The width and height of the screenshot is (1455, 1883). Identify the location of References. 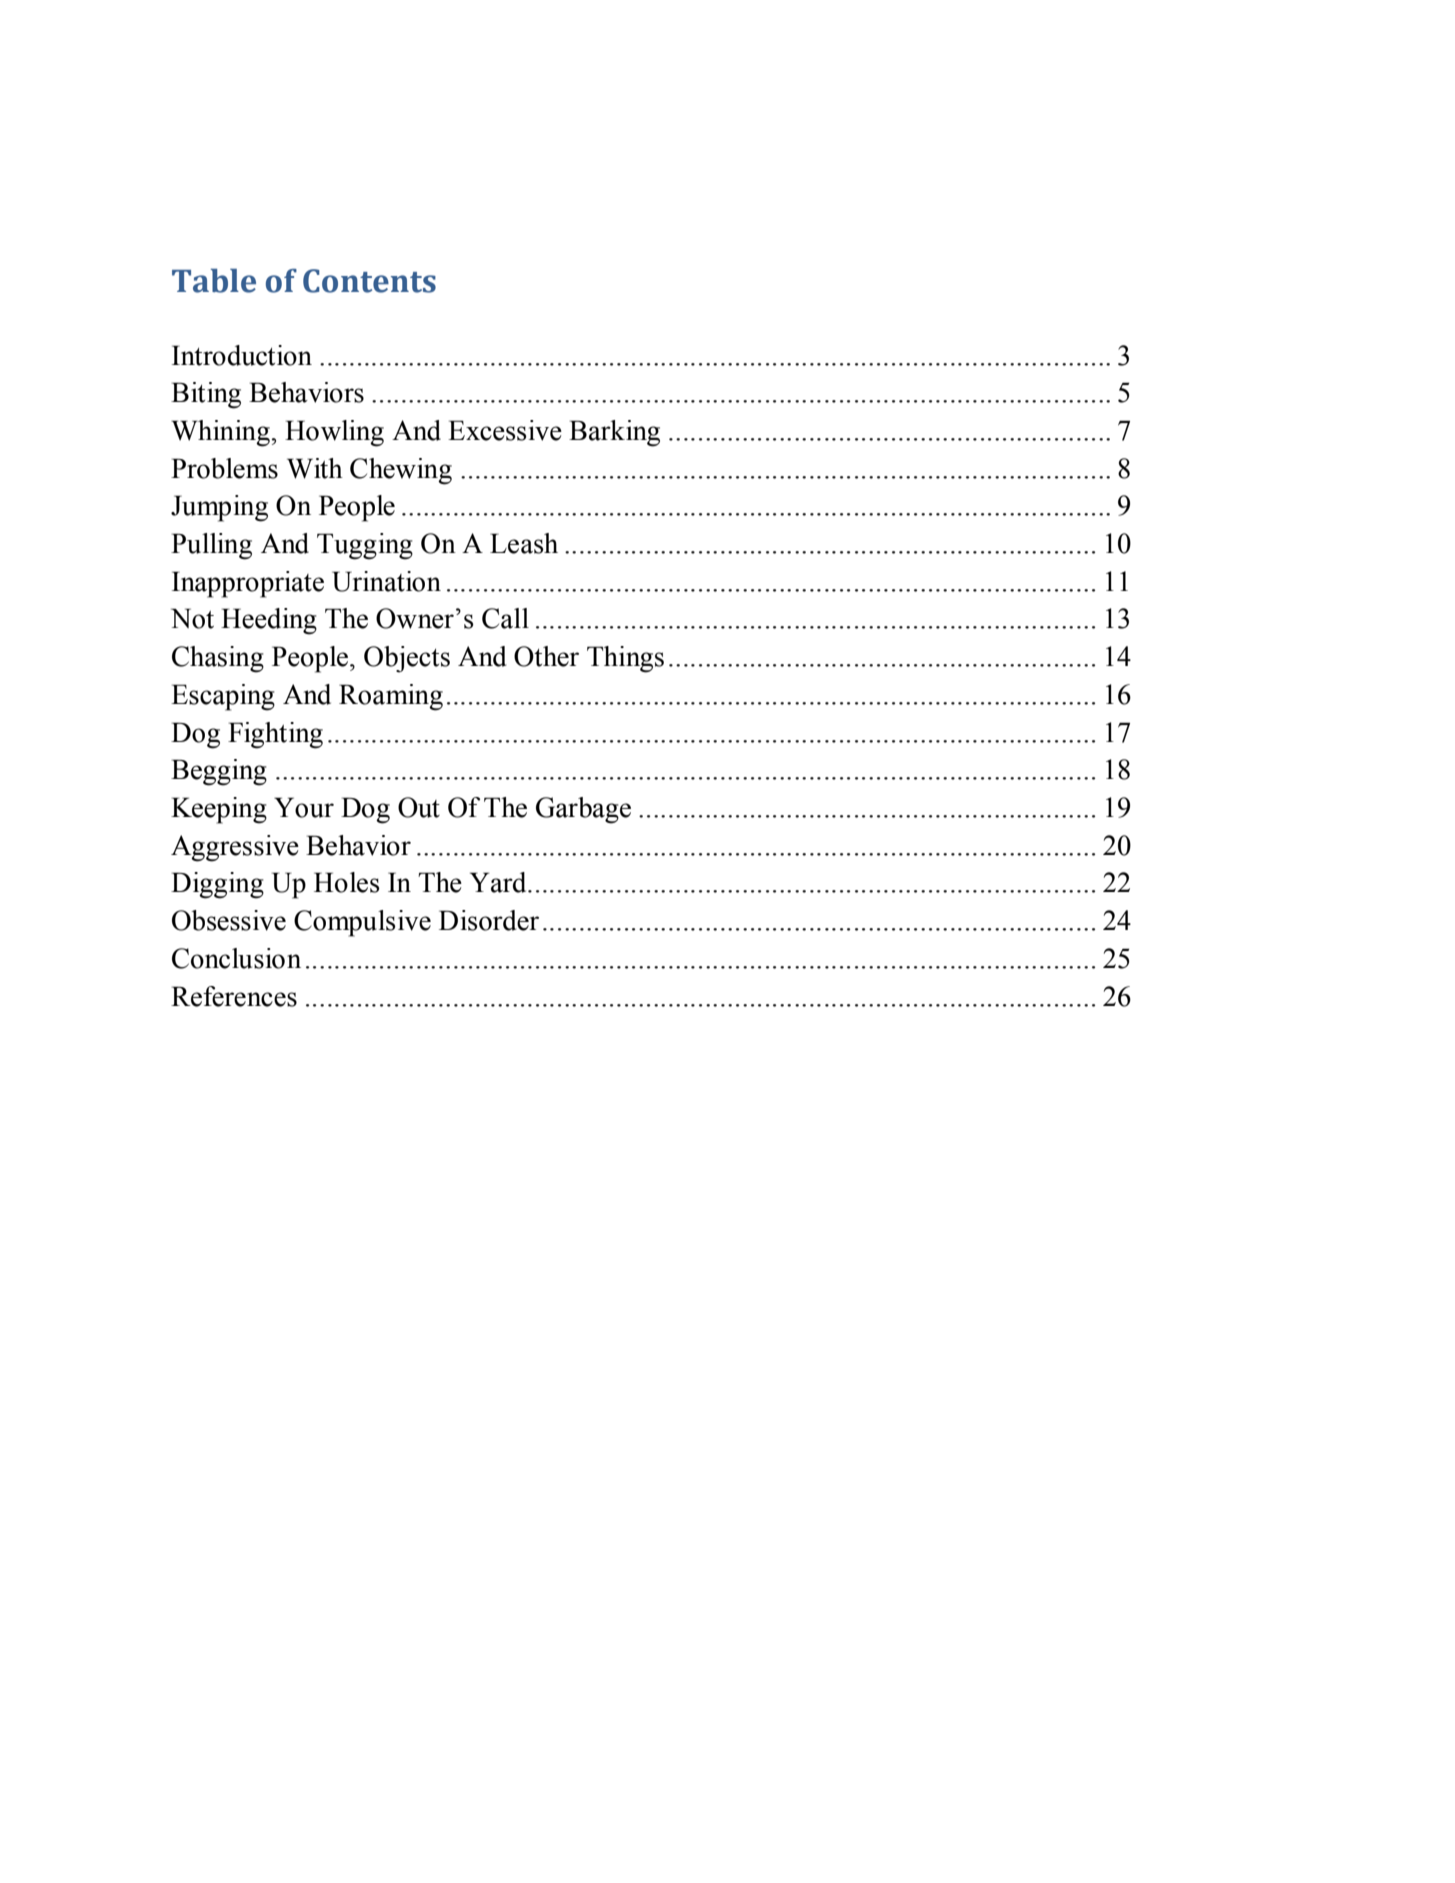
(234, 996).
